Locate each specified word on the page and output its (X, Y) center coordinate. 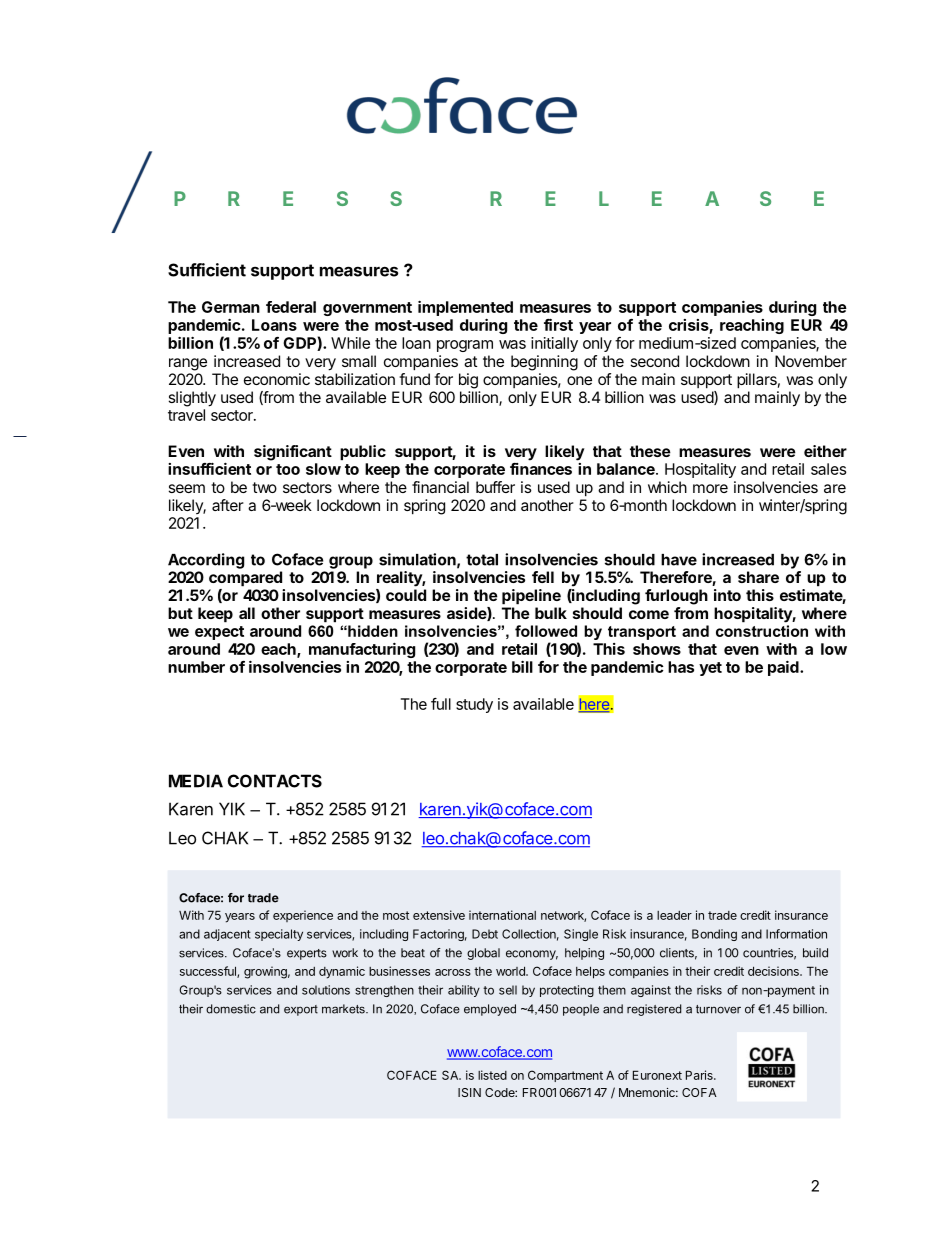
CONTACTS (275, 781)
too (288, 469)
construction (762, 631)
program (465, 346)
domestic (231, 1009)
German (231, 307)
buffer (495, 487)
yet (710, 669)
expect (219, 633)
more (710, 488)
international (502, 915)
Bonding (714, 935)
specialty (279, 935)
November (811, 361)
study (474, 705)
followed (546, 631)
